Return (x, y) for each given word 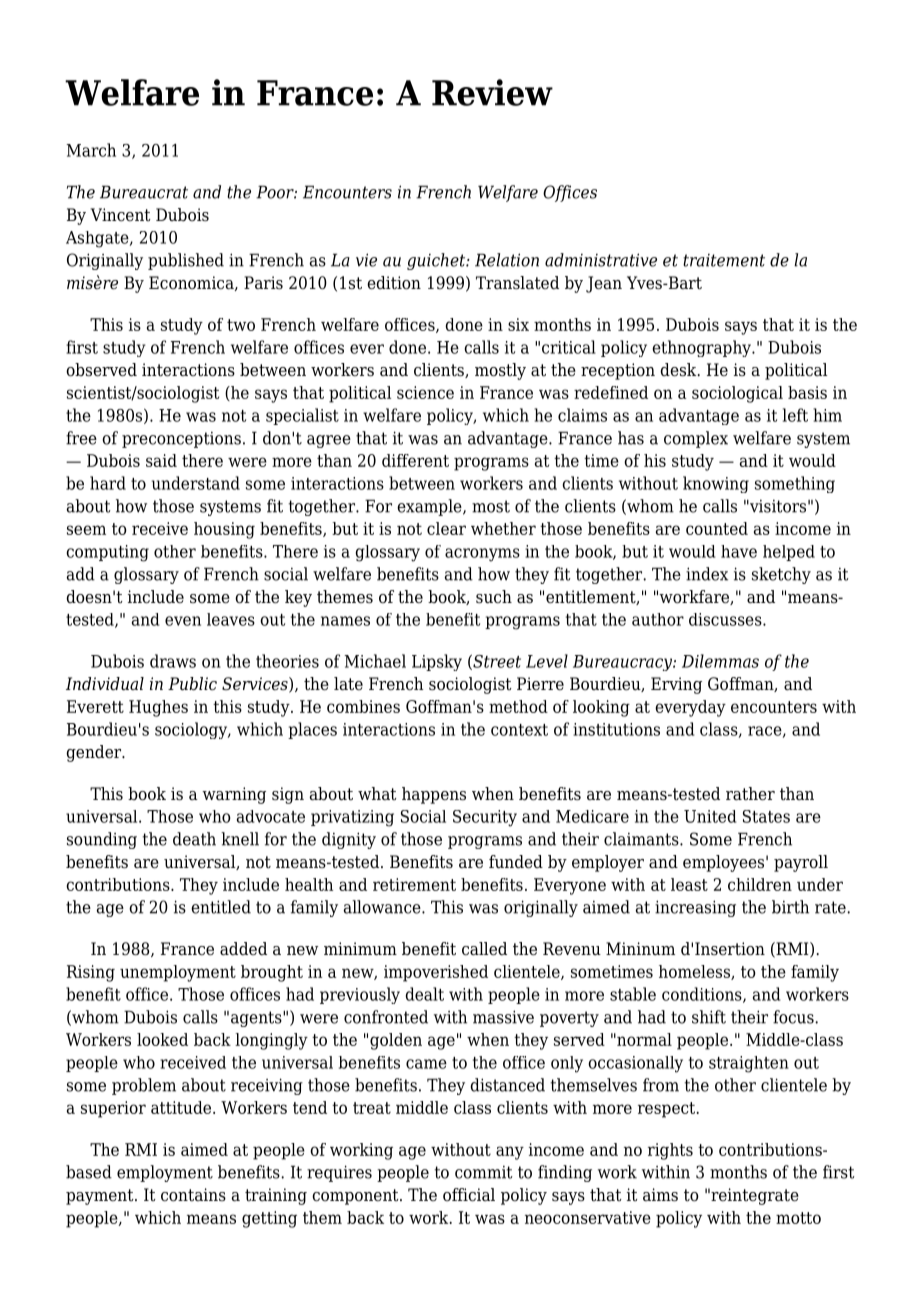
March (91, 150)
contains (193, 1195)
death (194, 839)
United (710, 816)
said (161, 460)
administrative (601, 260)
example (430, 507)
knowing (716, 484)
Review (492, 92)
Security (485, 818)
